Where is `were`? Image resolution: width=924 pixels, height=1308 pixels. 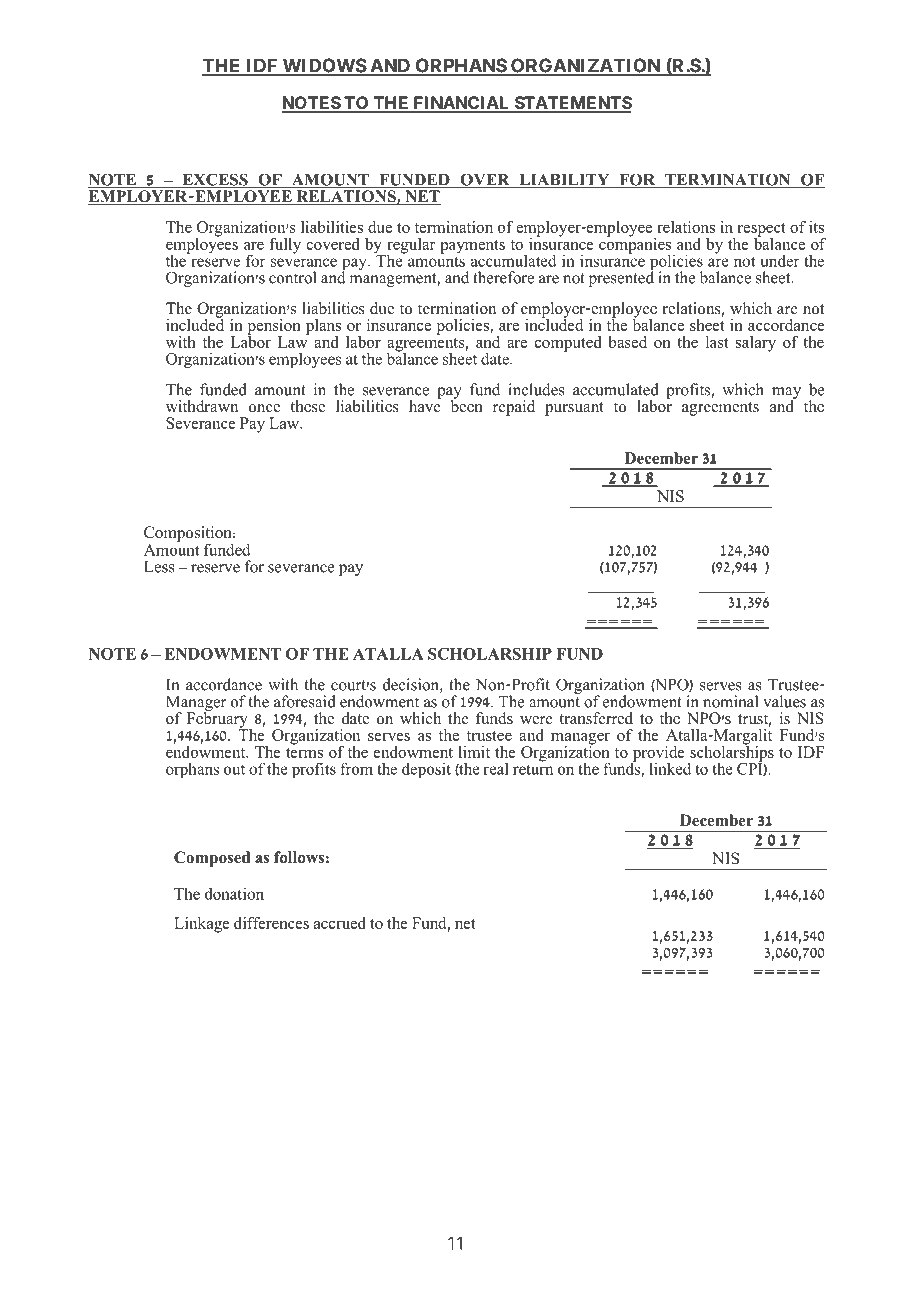 were is located at coordinates (536, 720).
